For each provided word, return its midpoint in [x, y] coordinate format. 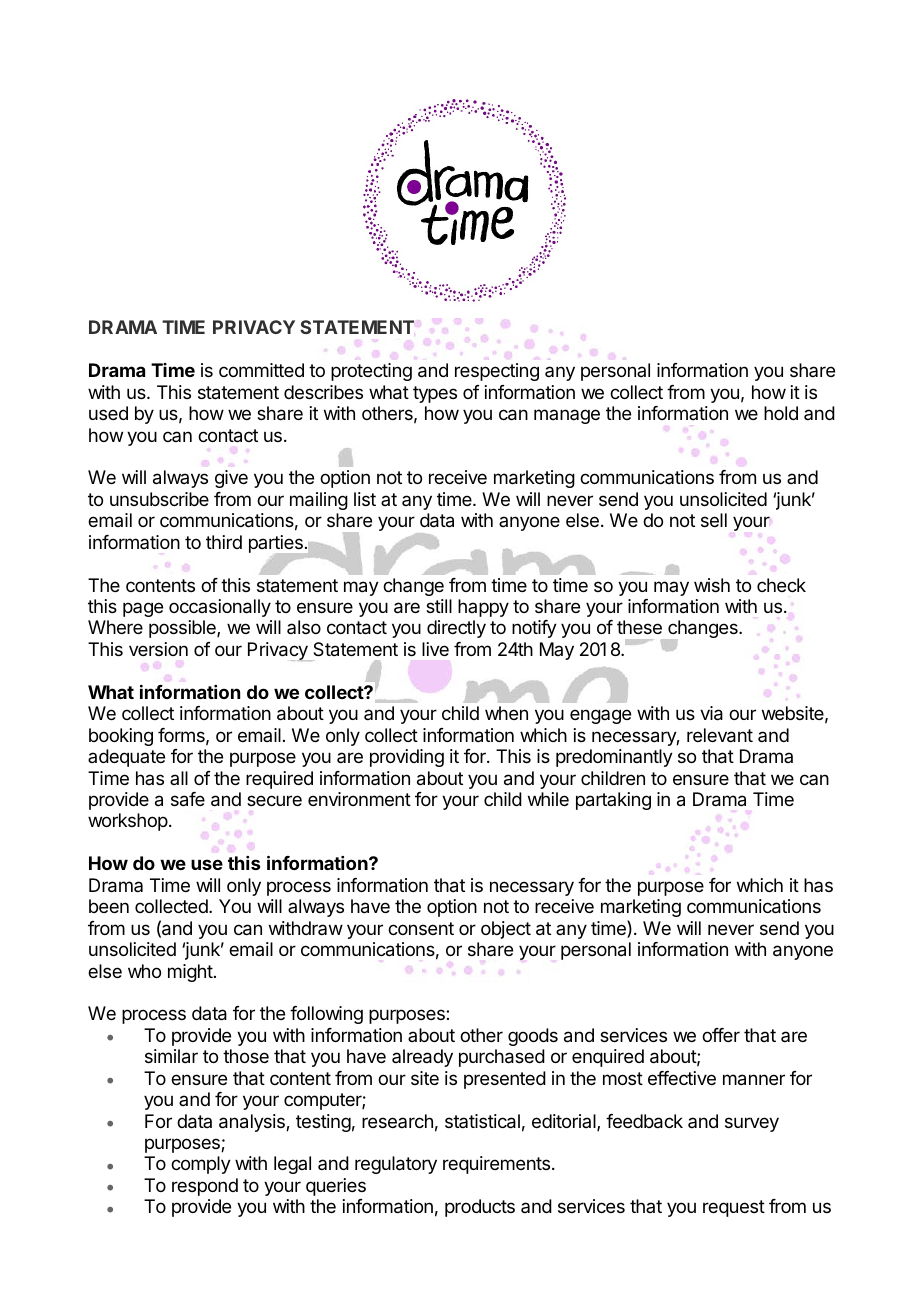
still [439, 606]
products [480, 1208]
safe [188, 799]
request [734, 1208]
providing [407, 758]
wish [712, 585]
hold [781, 413]
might [190, 973]
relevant [720, 735]
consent [421, 928]
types [435, 394]
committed [261, 370]
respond [205, 1187]
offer [721, 1035]
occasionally [220, 608]
